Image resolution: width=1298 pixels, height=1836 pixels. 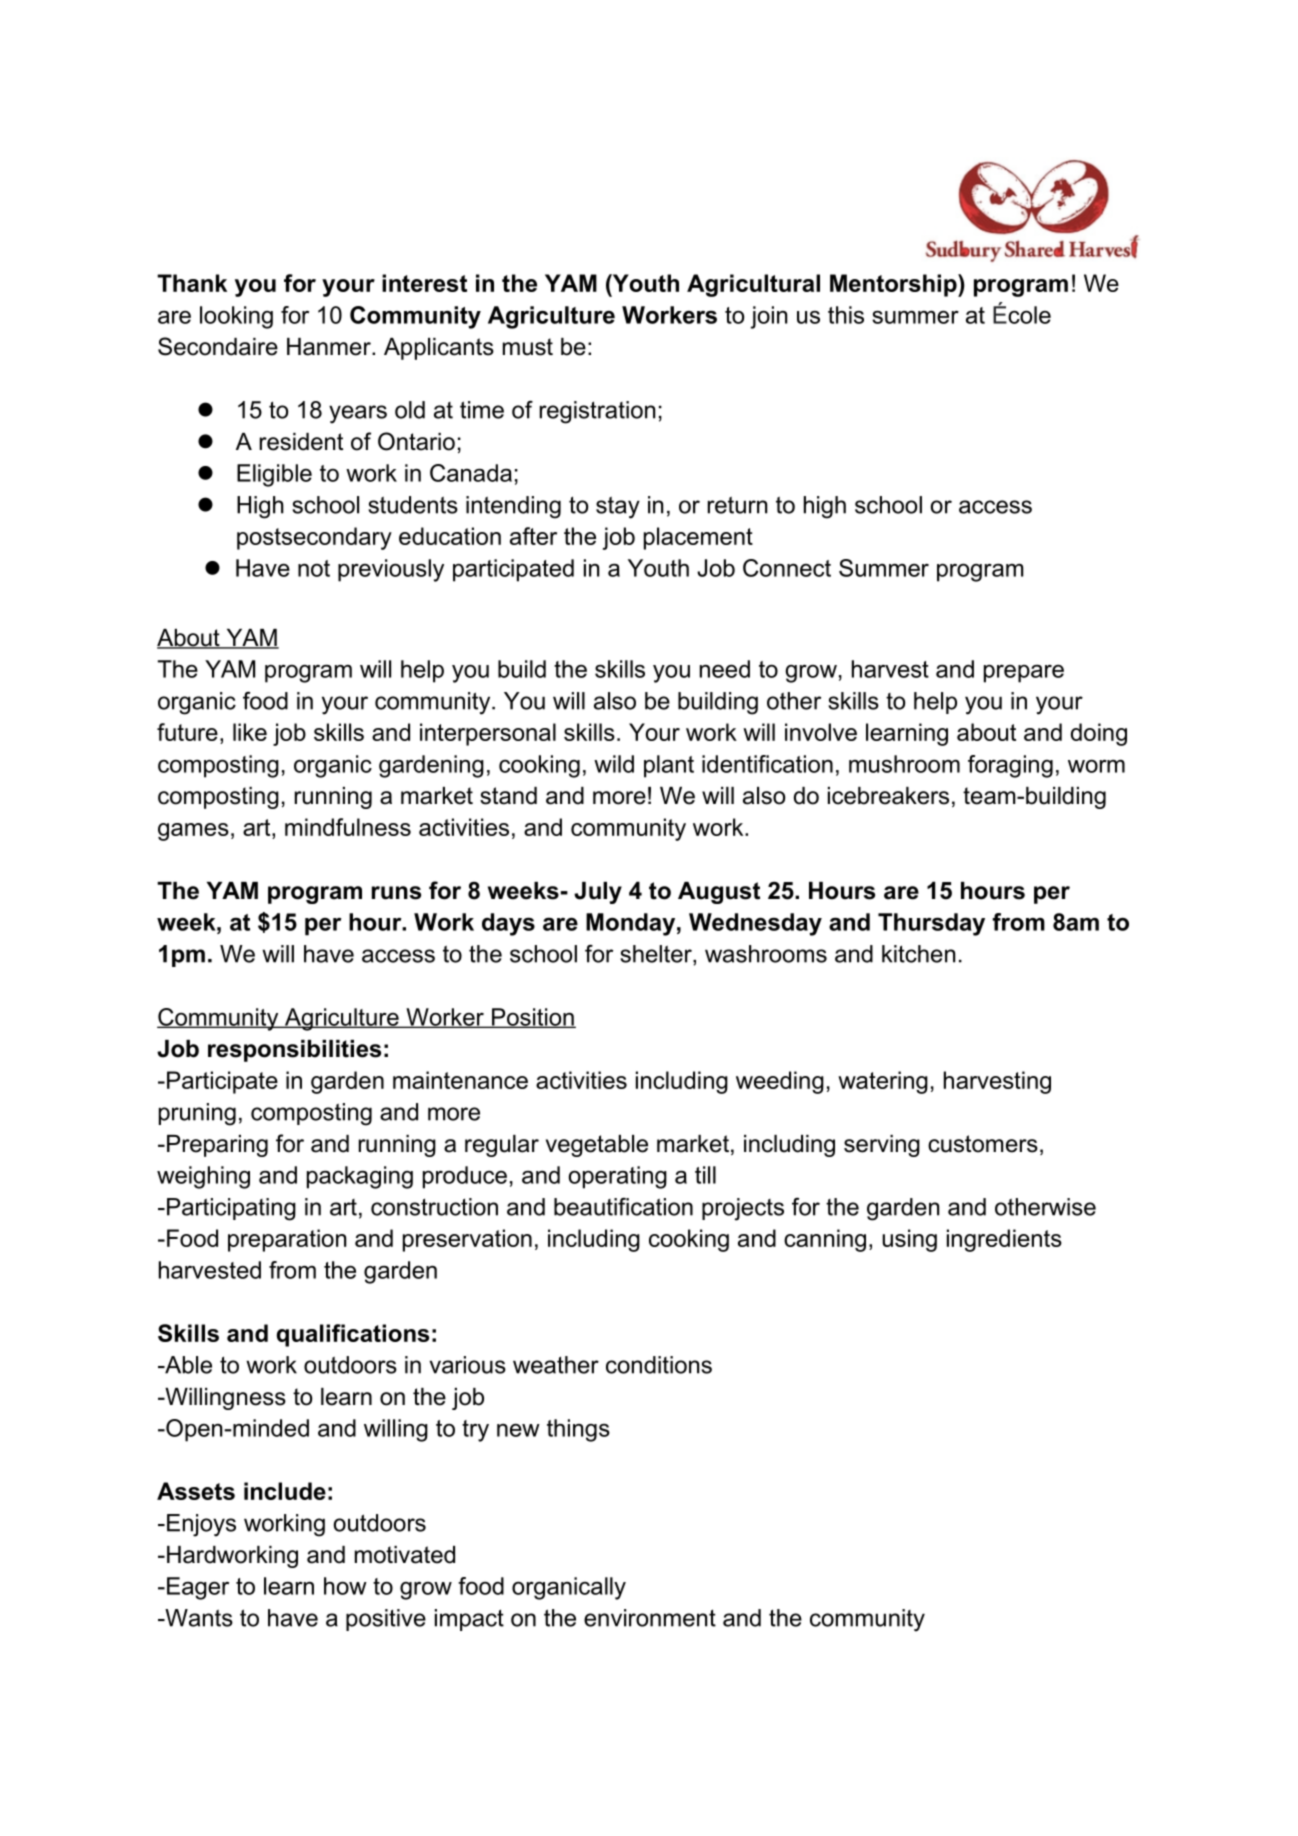 I want to click on preparation, so click(x=287, y=1240).
